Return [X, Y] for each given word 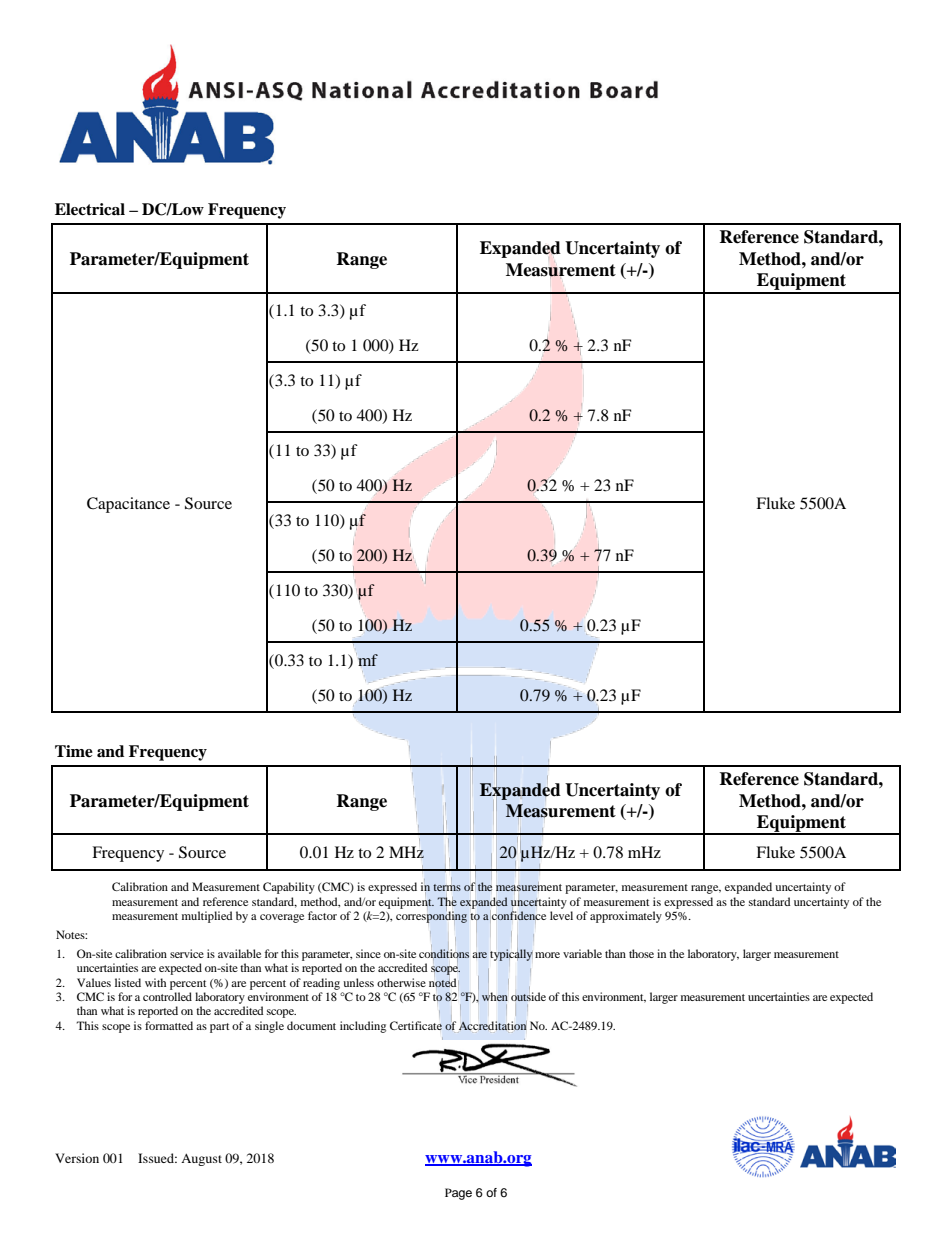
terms [447, 887]
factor [322, 915]
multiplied [207, 917]
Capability [289, 888]
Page [458, 1194]
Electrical [90, 209]
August [201, 1160]
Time [74, 751]
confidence [519, 915]
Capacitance [128, 505]
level [561, 915]
